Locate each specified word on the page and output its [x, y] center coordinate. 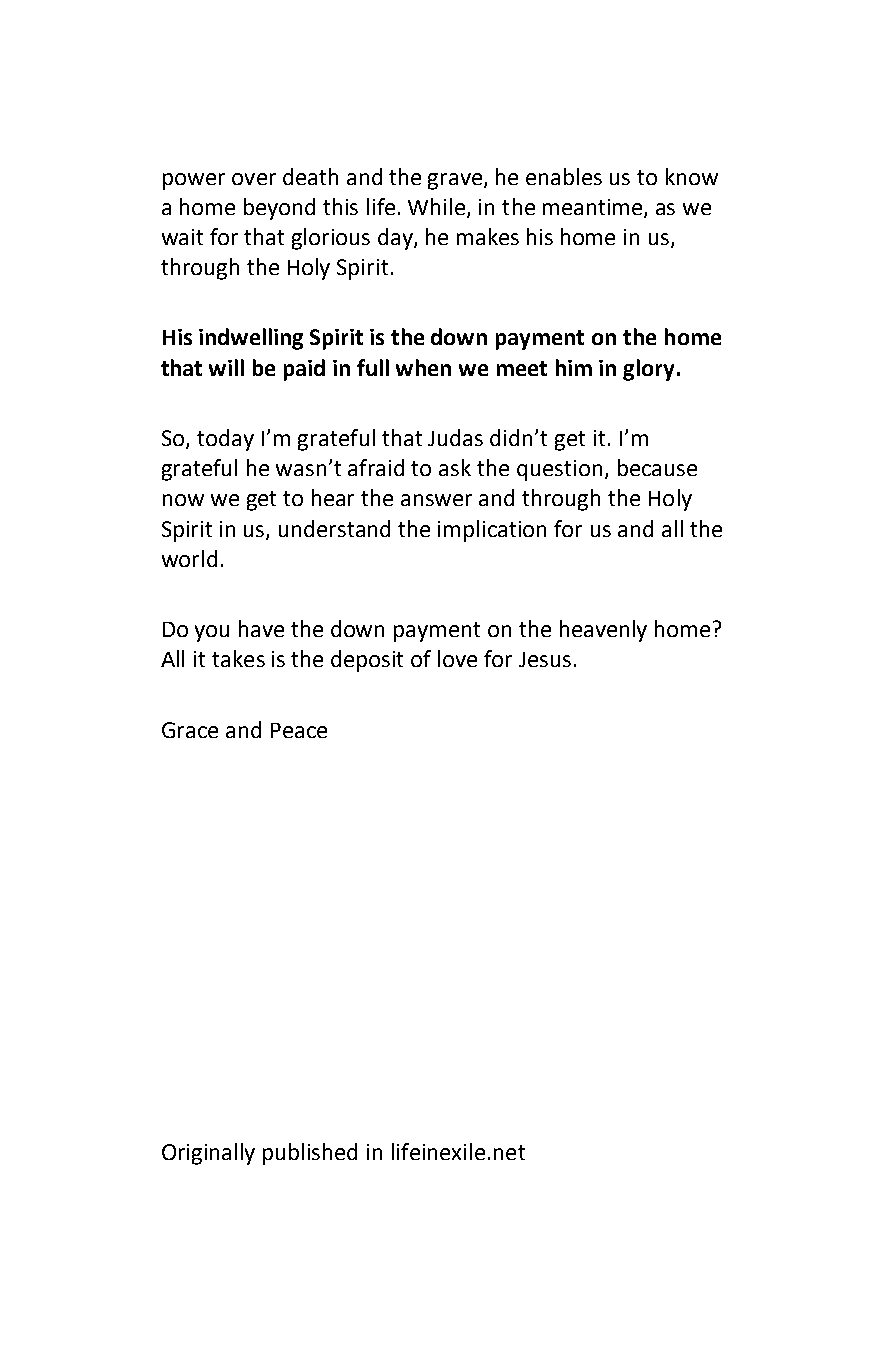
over [254, 179]
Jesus [545, 659]
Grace [190, 730]
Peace [299, 730]
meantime [594, 208]
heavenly [603, 631]
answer [436, 500]
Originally [208, 1154]
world [189, 558]
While [438, 208]
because [657, 467]
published [310, 1154]
